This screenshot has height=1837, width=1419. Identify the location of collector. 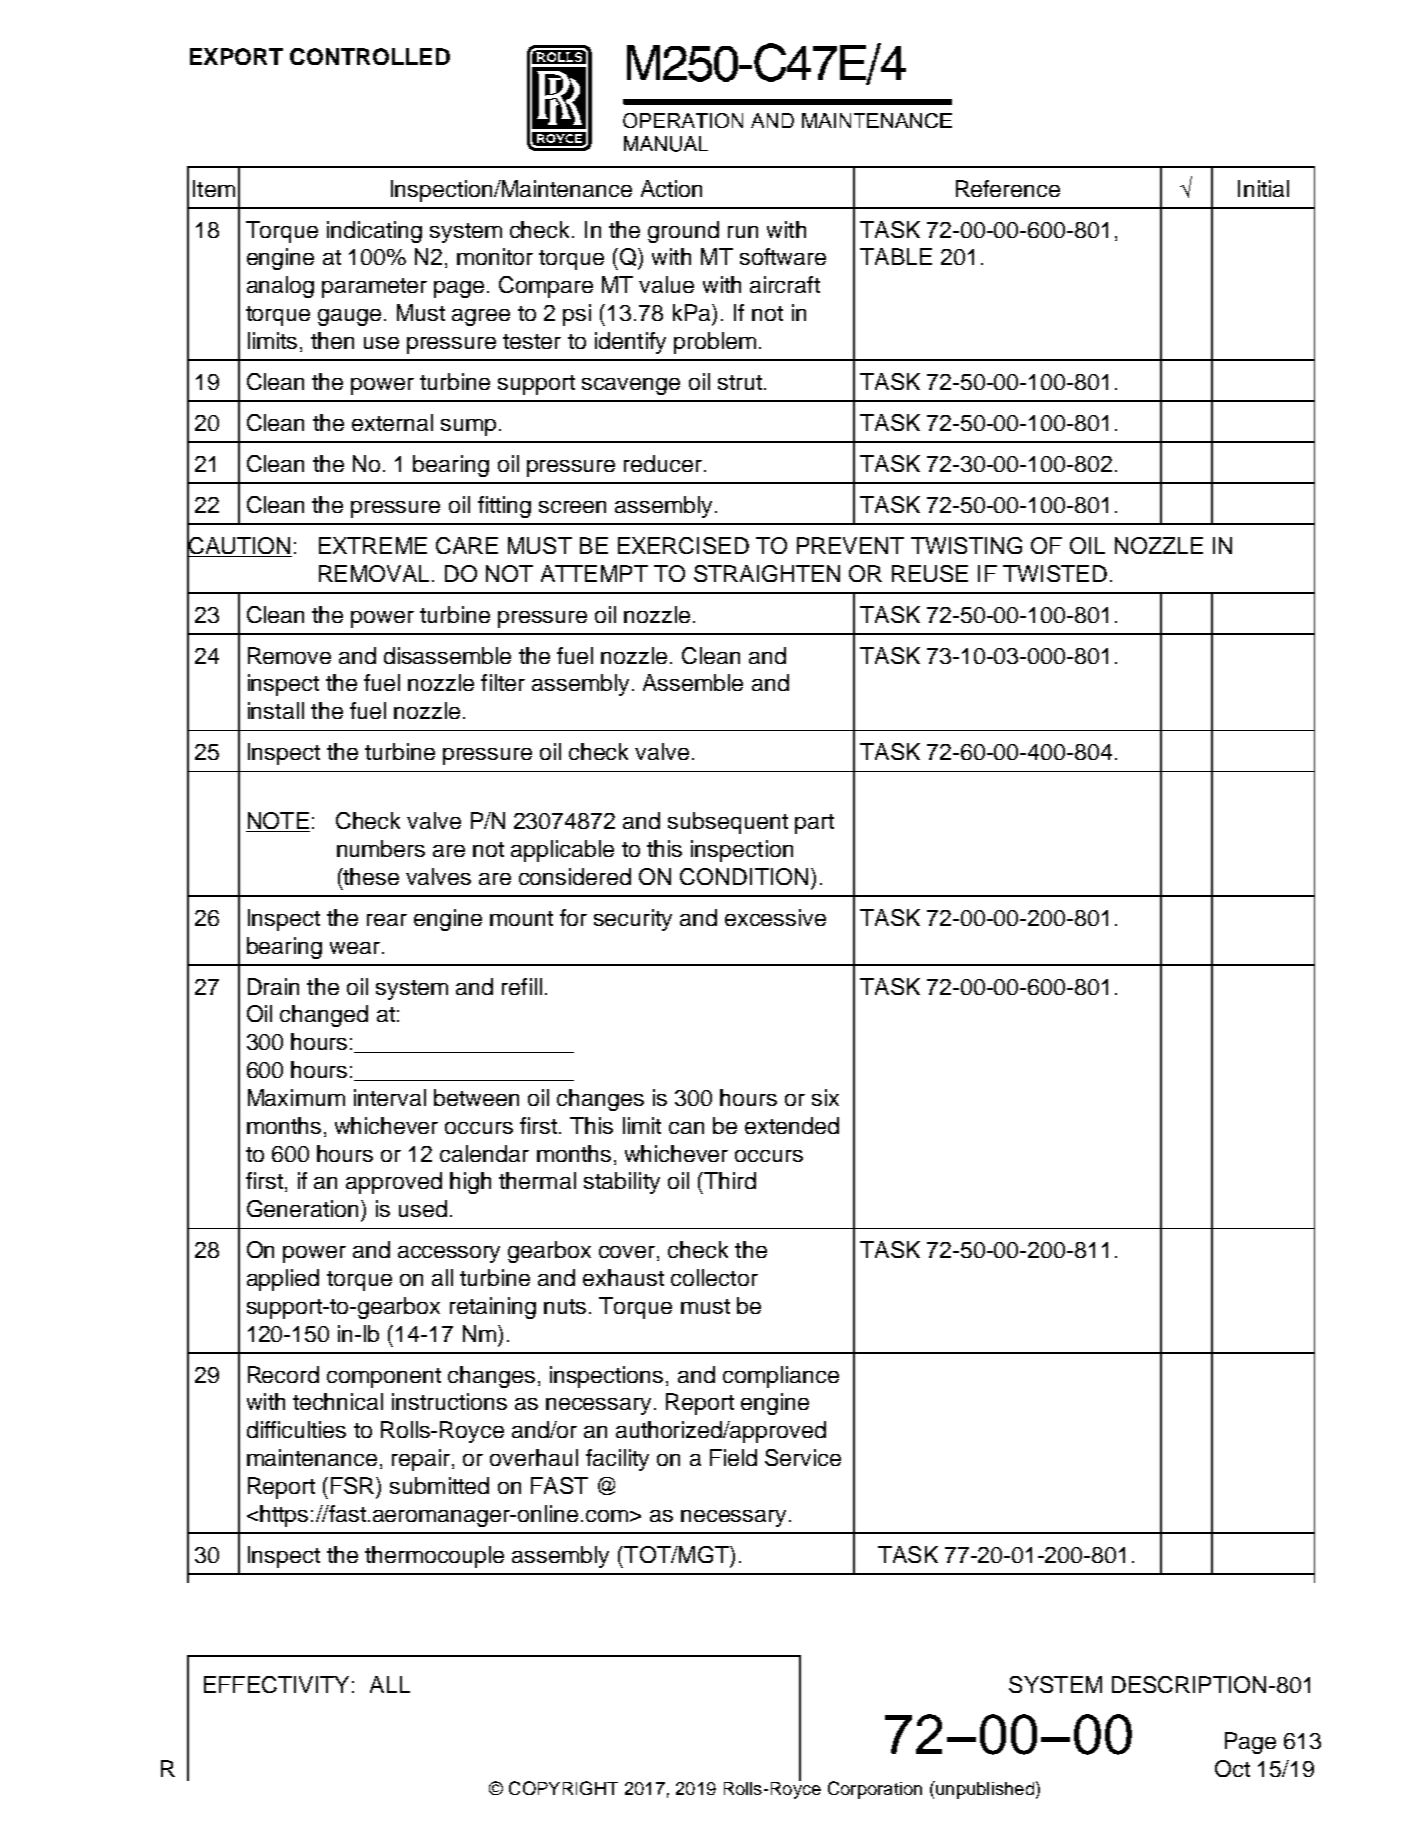
(714, 1277).
